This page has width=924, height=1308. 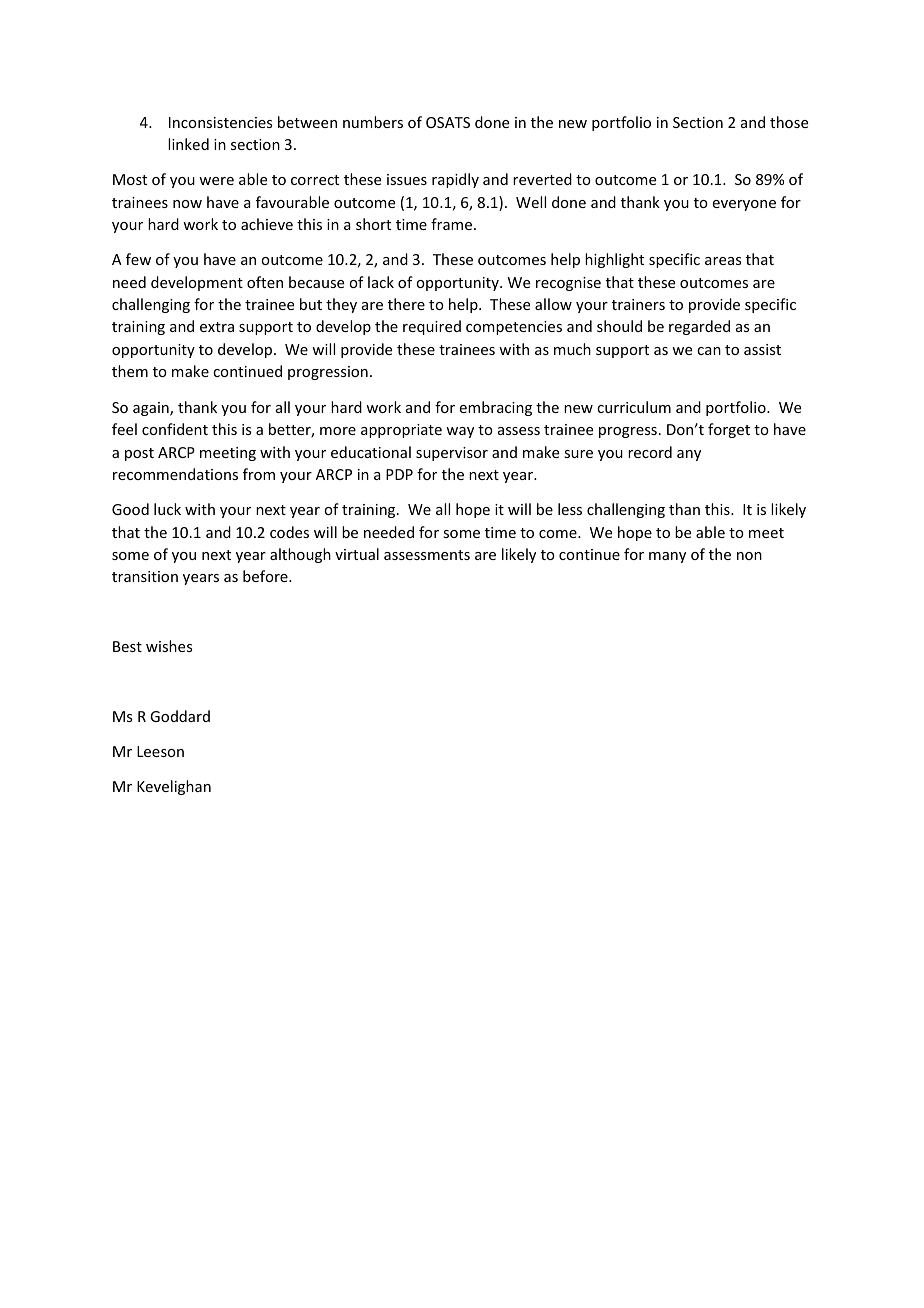 What do you see at coordinates (667, 557) in the page?
I see `many` at bounding box center [667, 557].
